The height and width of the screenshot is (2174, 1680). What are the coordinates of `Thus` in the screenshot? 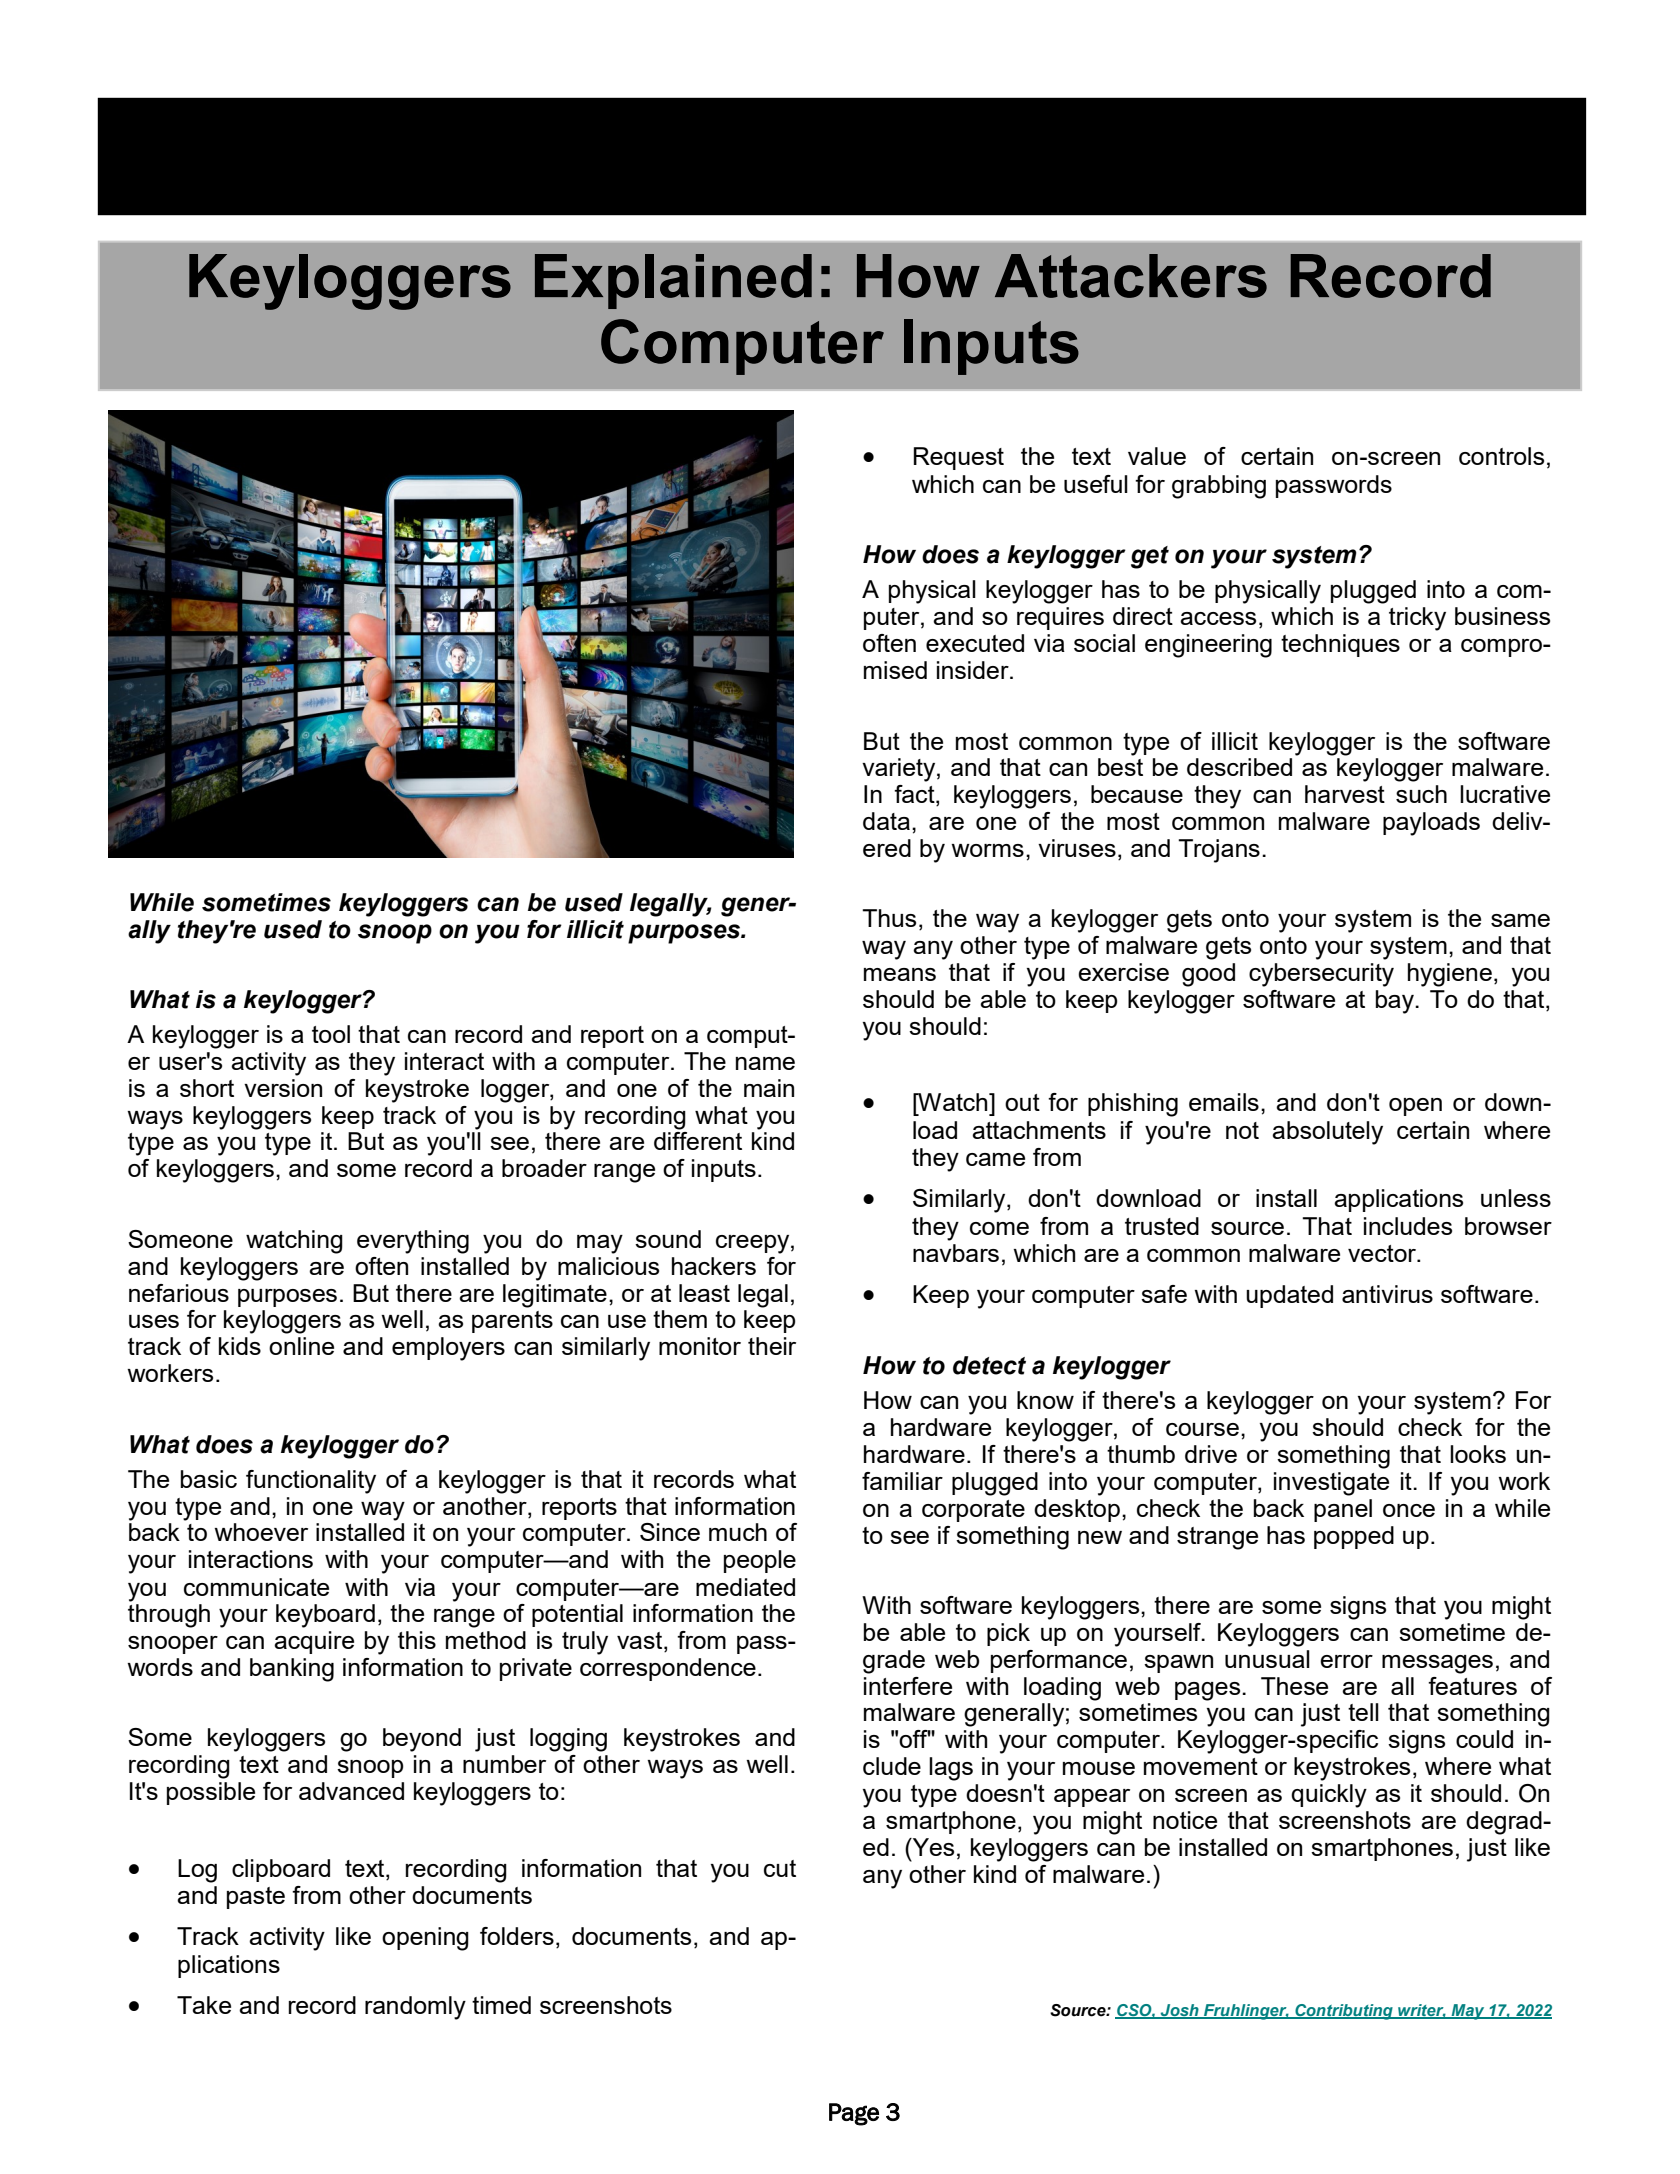 It's located at (889, 918).
